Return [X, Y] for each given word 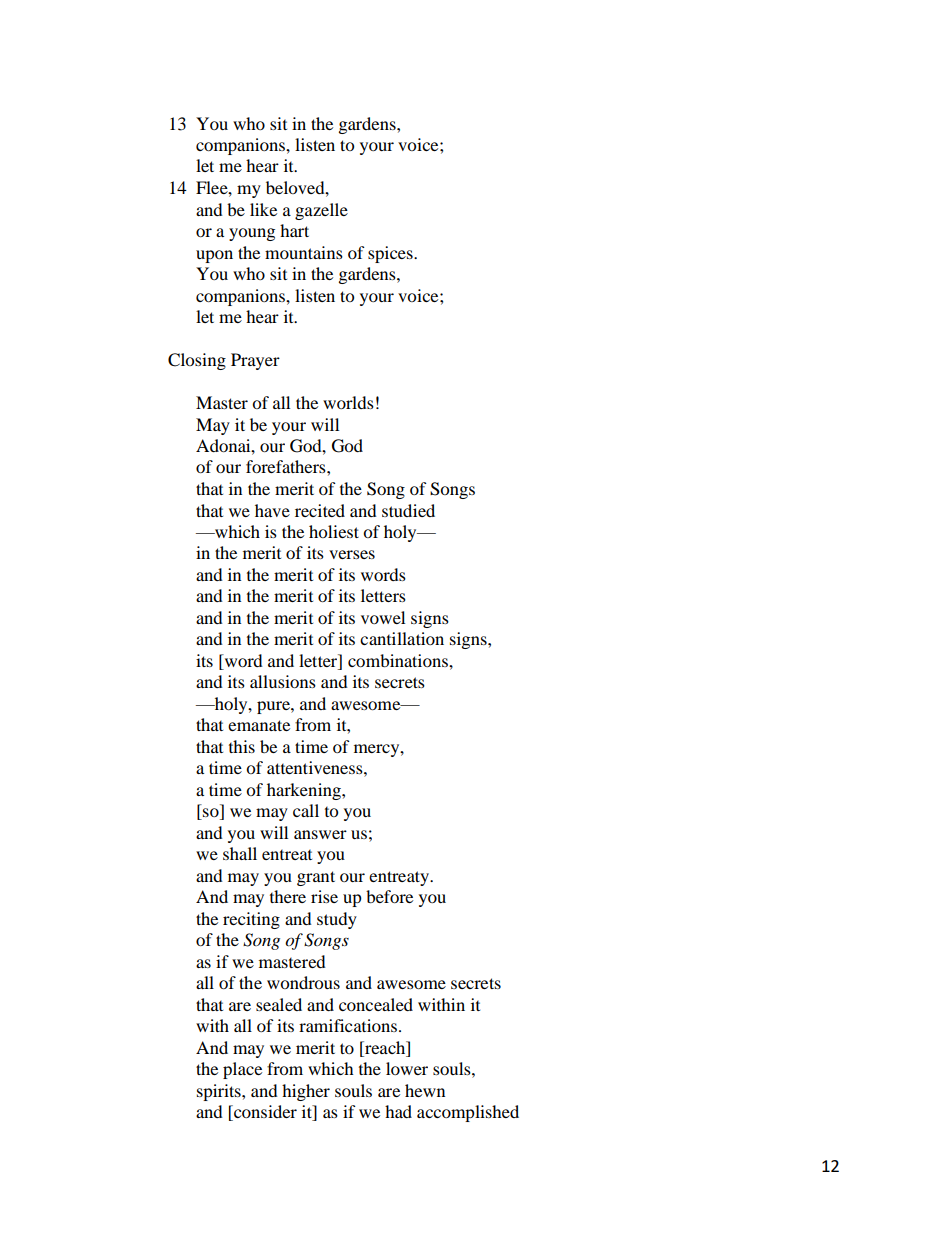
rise [324, 896]
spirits [220, 1092]
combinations [399, 660]
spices [391, 254]
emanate [259, 725]
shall [240, 853]
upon [214, 256]
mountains [304, 252]
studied [408, 510]
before [389, 896]
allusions [283, 681]
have [272, 510]
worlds [348, 402]
